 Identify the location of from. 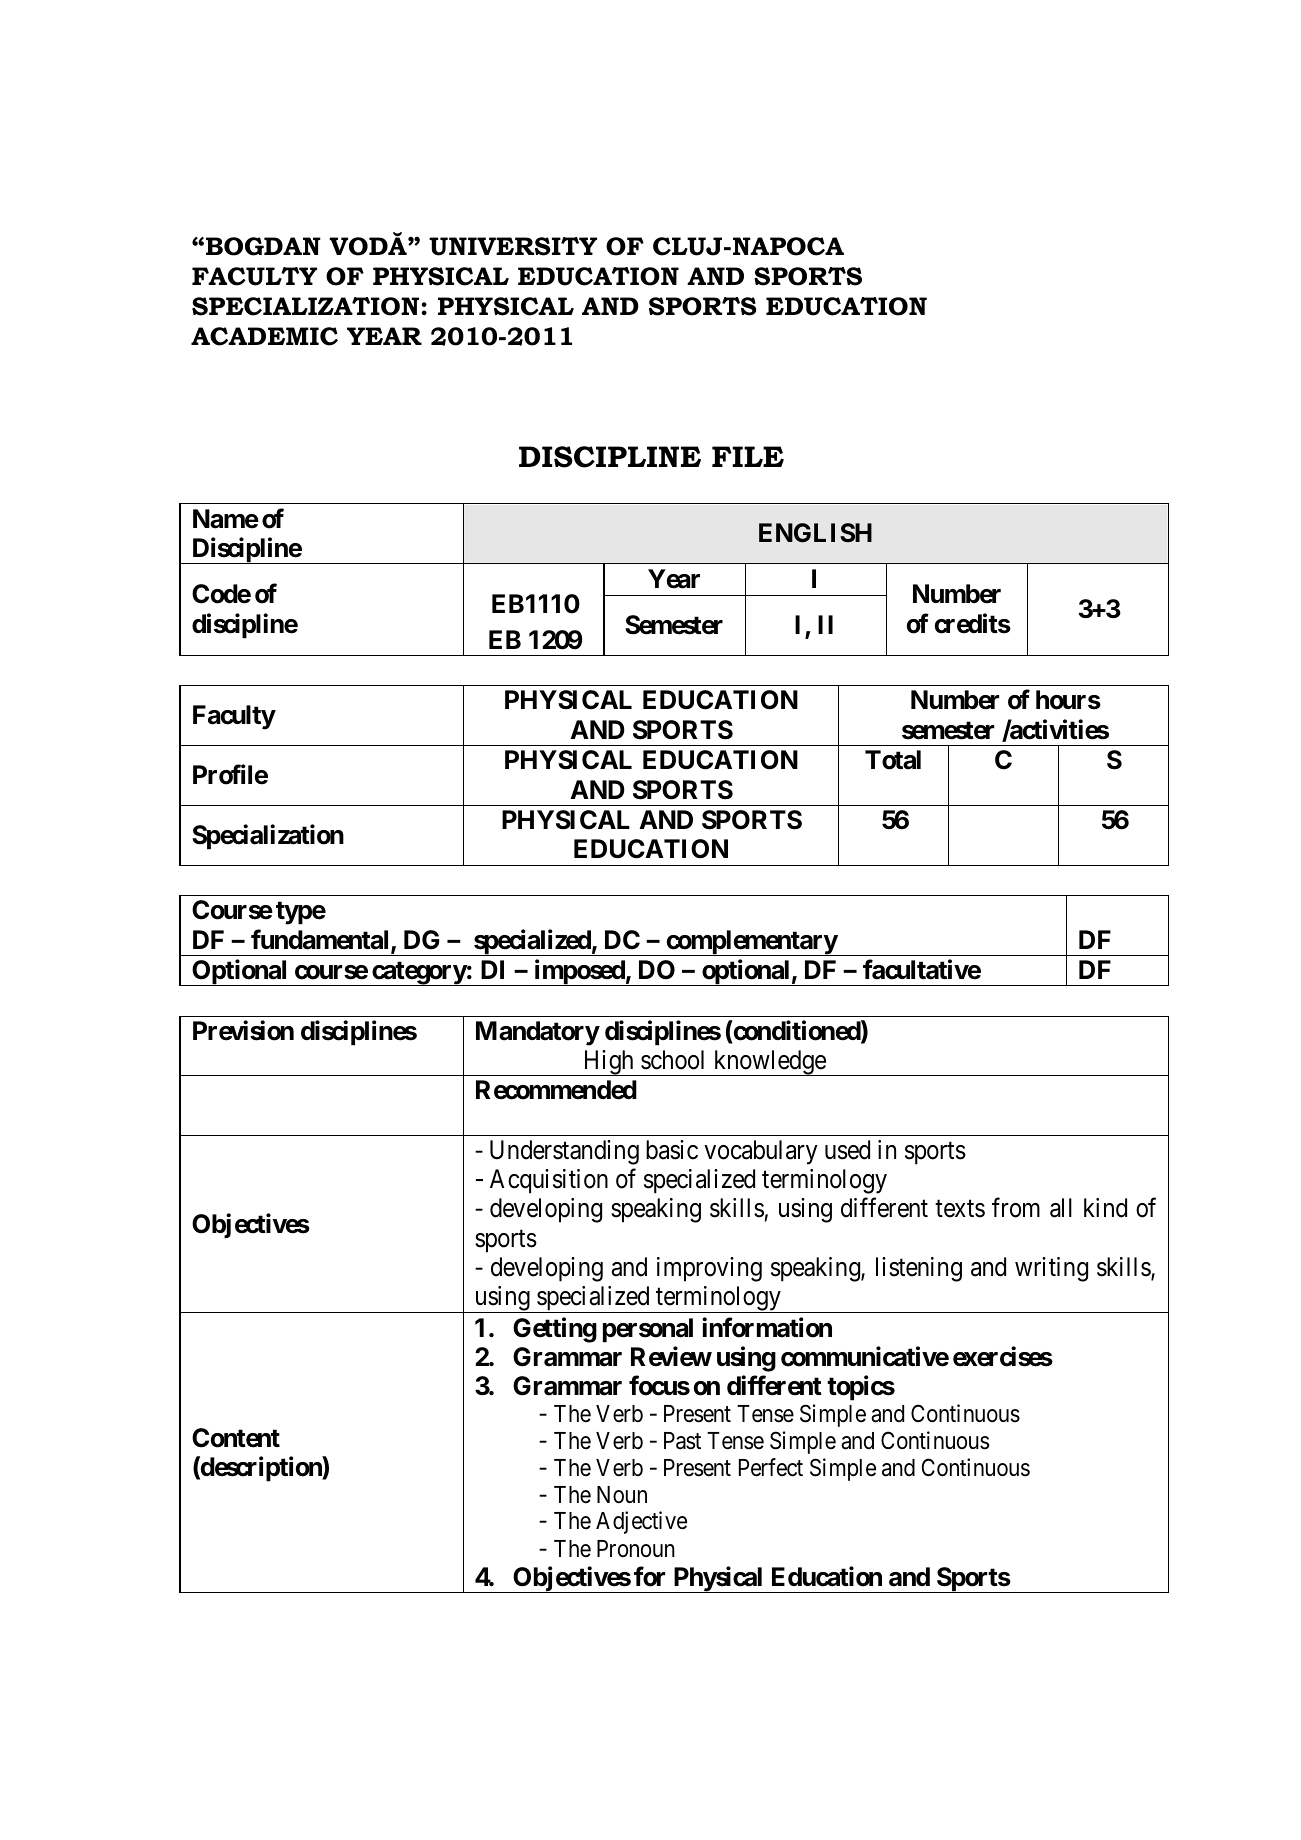
(1016, 1208).
